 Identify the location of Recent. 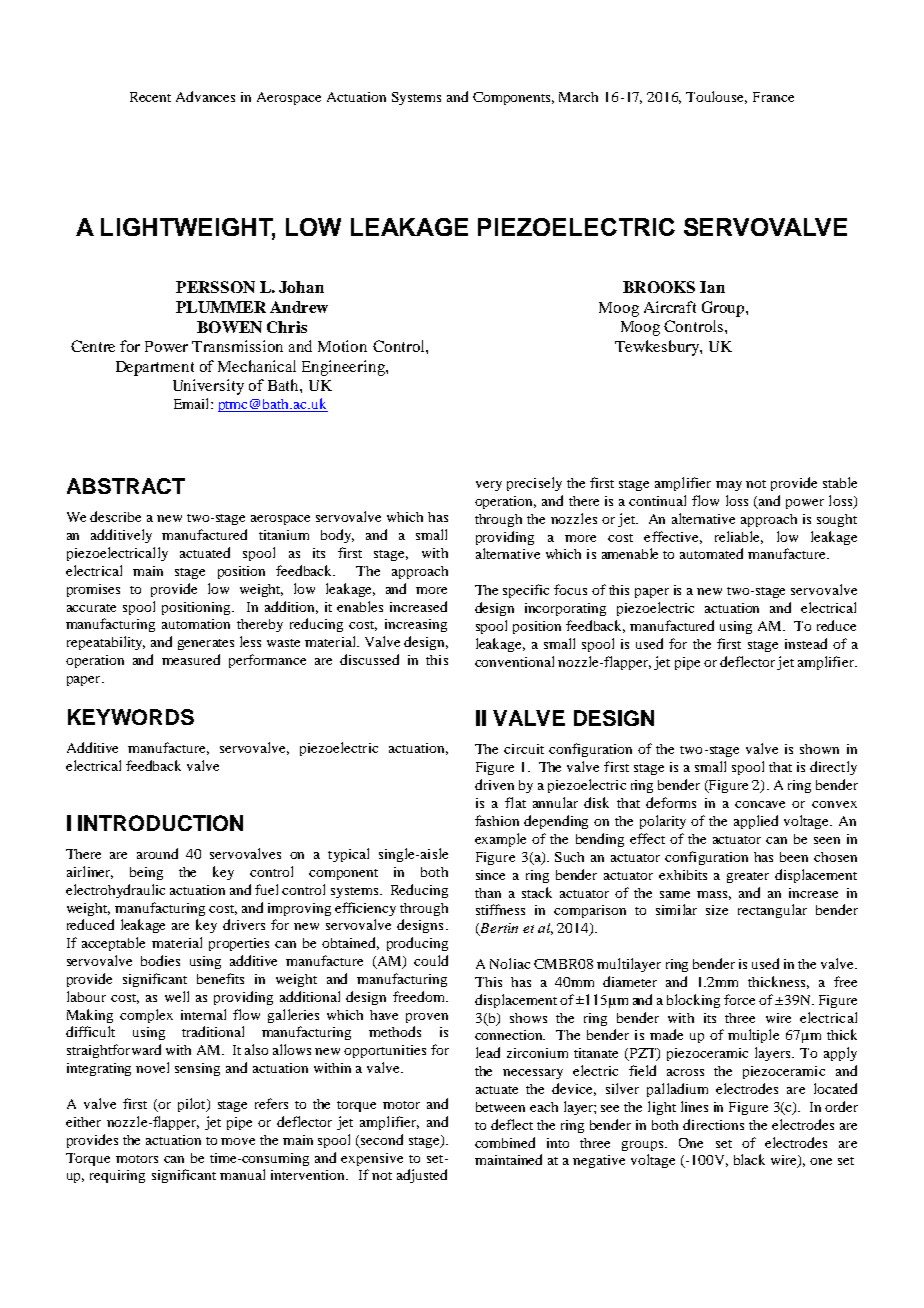
(150, 97).
